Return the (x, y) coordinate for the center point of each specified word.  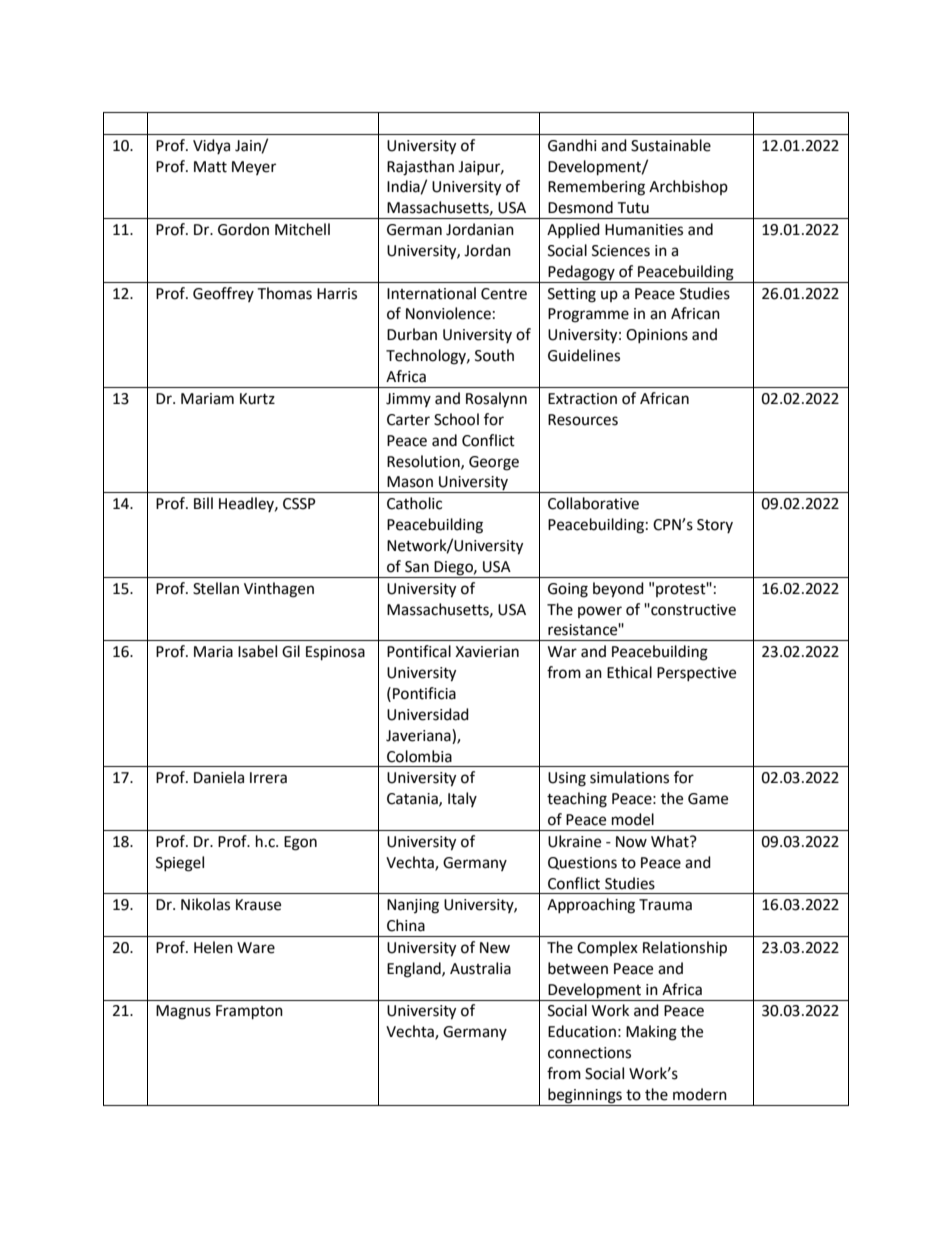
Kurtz (257, 399)
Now (631, 842)
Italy (462, 799)
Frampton (249, 1012)
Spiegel (180, 864)
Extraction (582, 399)
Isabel (257, 651)
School (456, 419)
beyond (618, 590)
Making (651, 1033)
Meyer (254, 168)
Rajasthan (420, 168)
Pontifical (419, 651)
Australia (480, 968)
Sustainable (671, 145)
